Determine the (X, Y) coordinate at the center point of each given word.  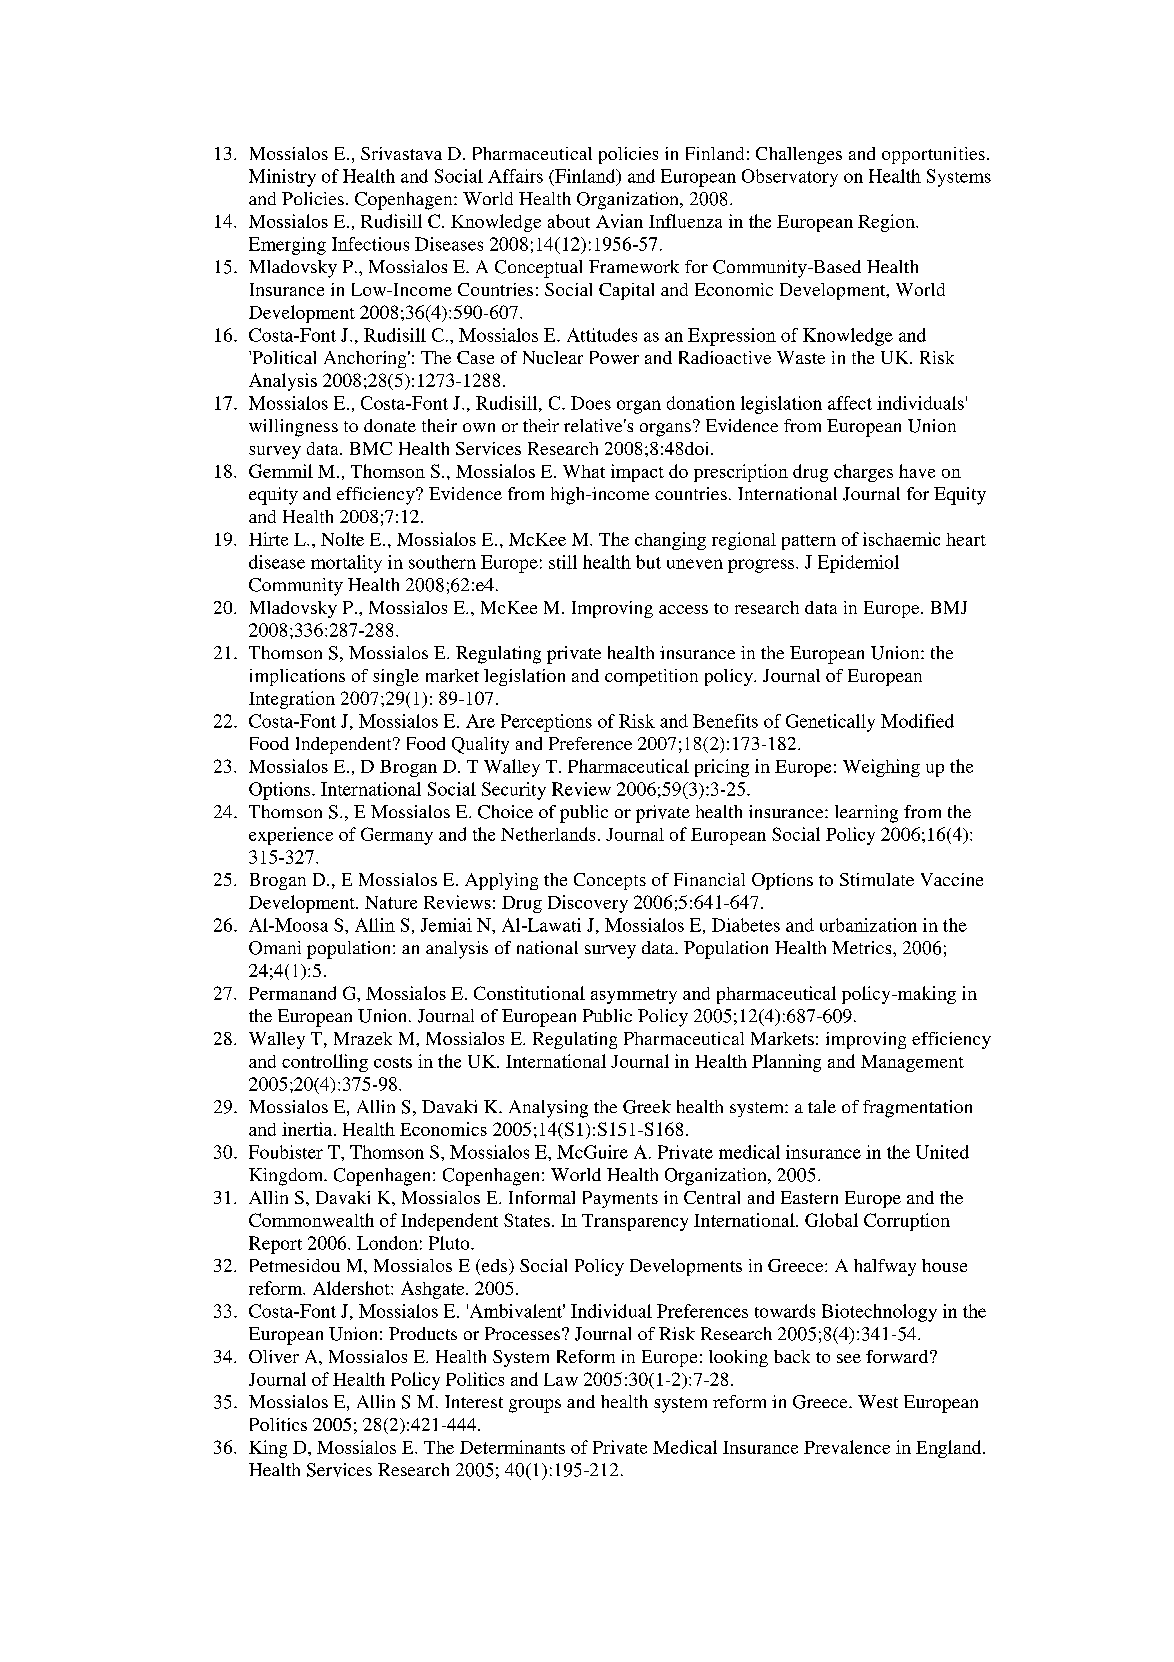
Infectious (370, 244)
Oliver (274, 1356)
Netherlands (548, 834)
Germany (397, 836)
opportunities (933, 155)
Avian (619, 221)
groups (535, 1406)
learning (866, 814)
